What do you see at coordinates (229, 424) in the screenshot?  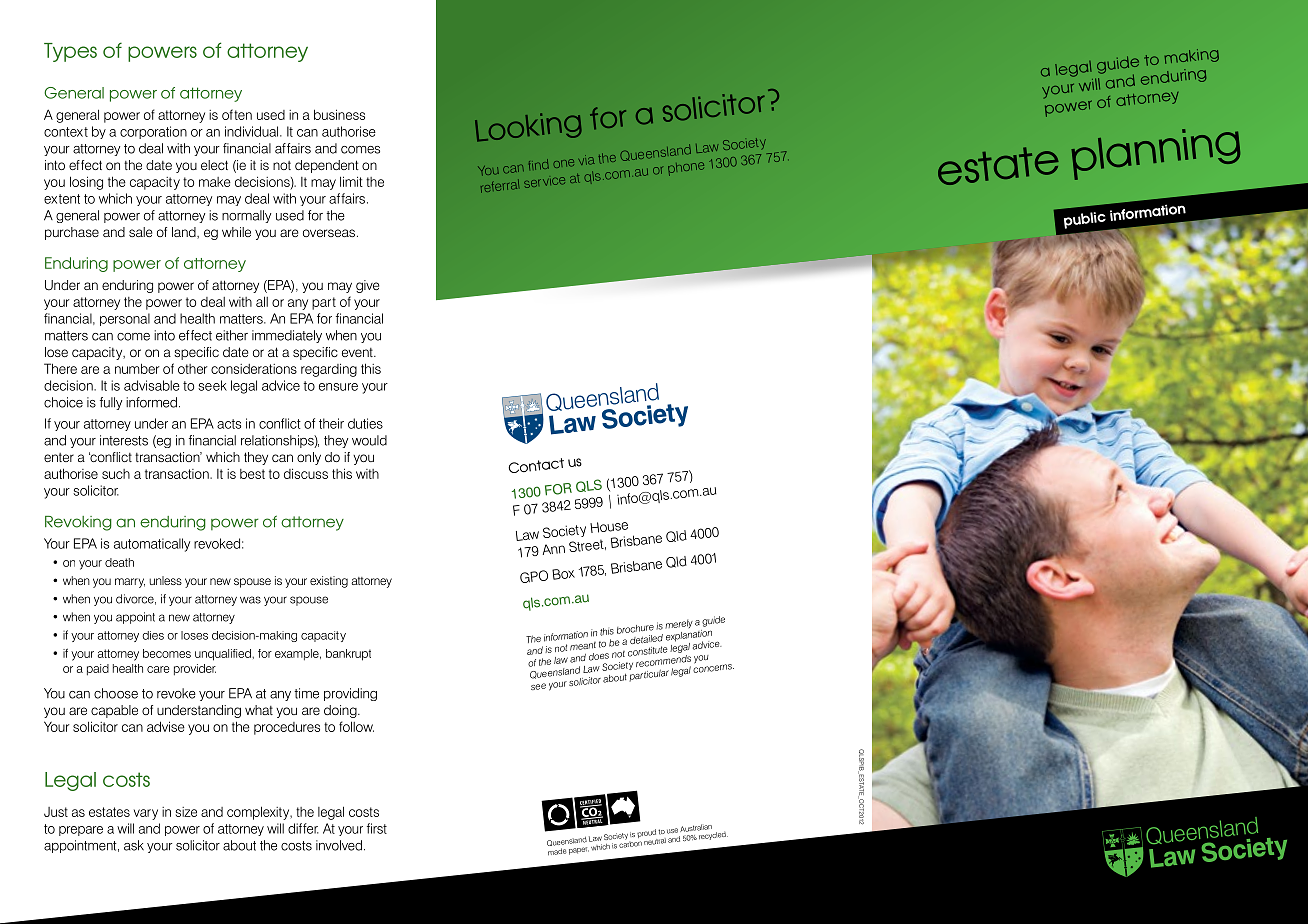 I see `acts` at bounding box center [229, 424].
